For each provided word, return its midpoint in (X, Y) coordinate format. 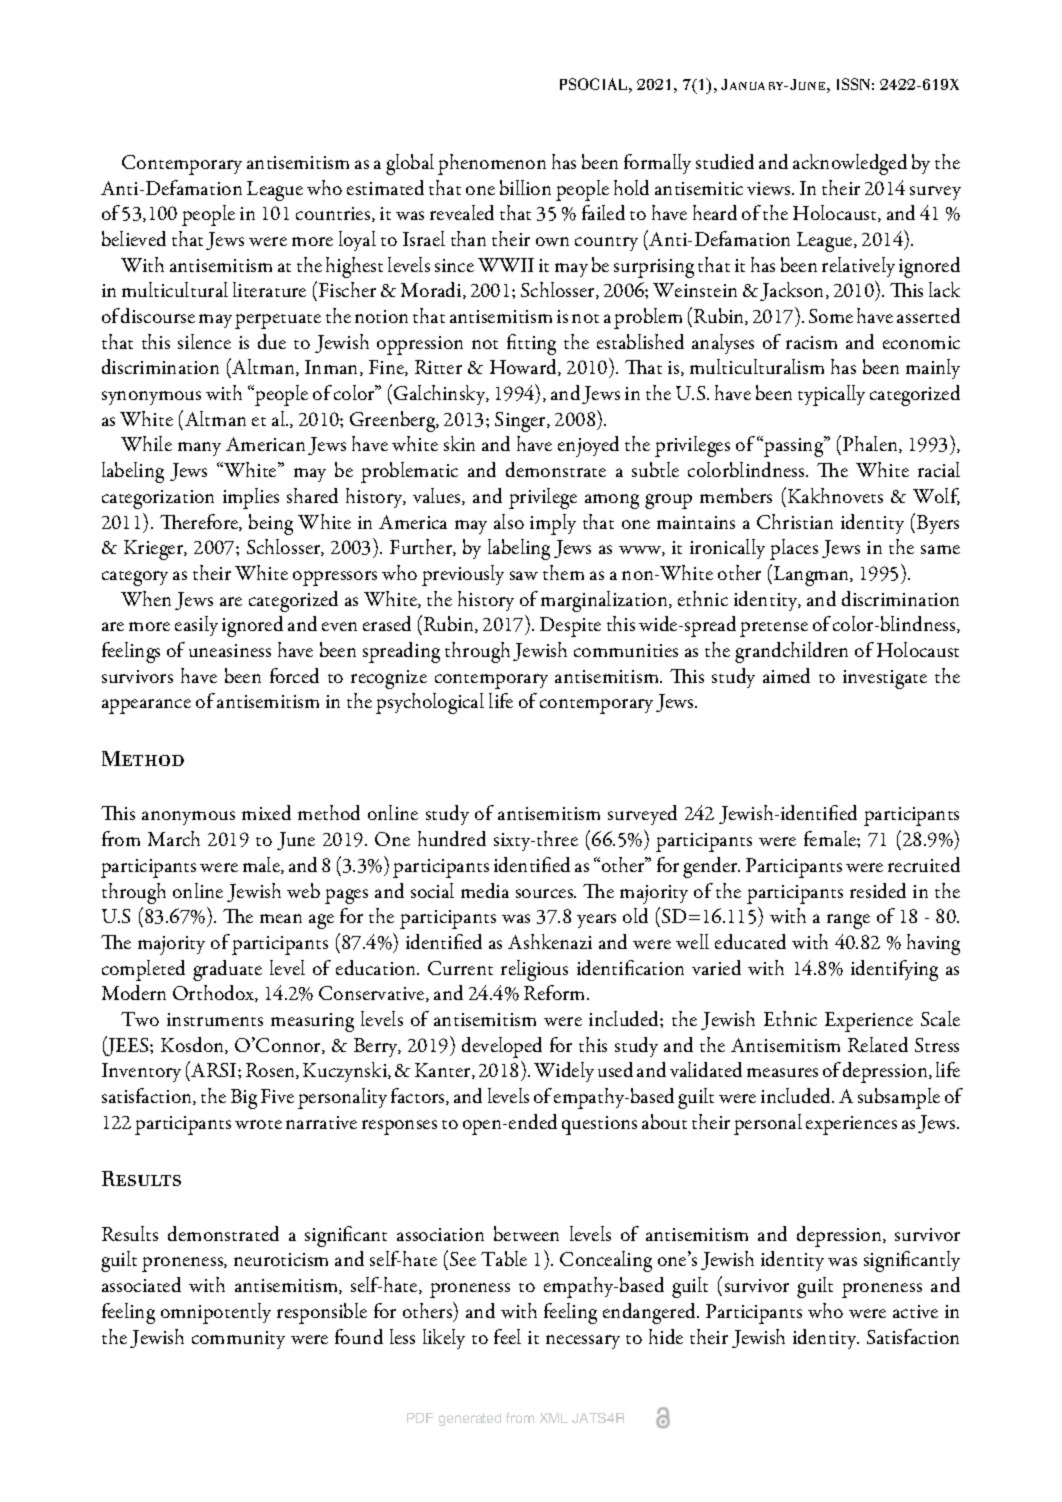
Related (878, 1044)
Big (244, 1099)
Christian (795, 521)
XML (554, 1418)
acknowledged (850, 164)
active (915, 1311)
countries (334, 214)
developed (502, 1047)
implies (251, 498)
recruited (924, 864)
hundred (452, 838)
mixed (266, 812)
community (238, 1340)
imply (553, 524)
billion (525, 187)
